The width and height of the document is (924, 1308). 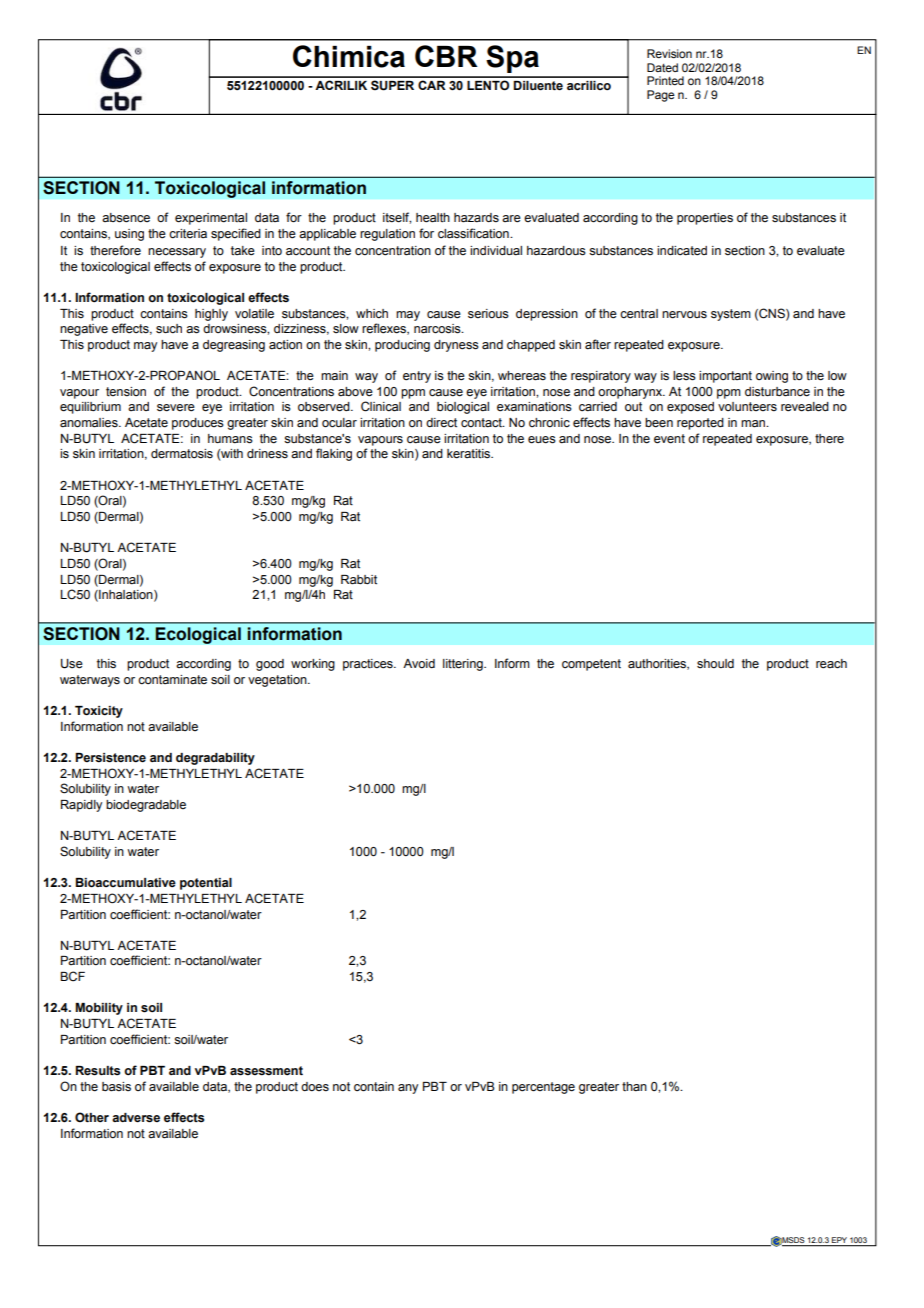 What do you see at coordinates (634, 1087) in the document?
I see `than` at bounding box center [634, 1087].
